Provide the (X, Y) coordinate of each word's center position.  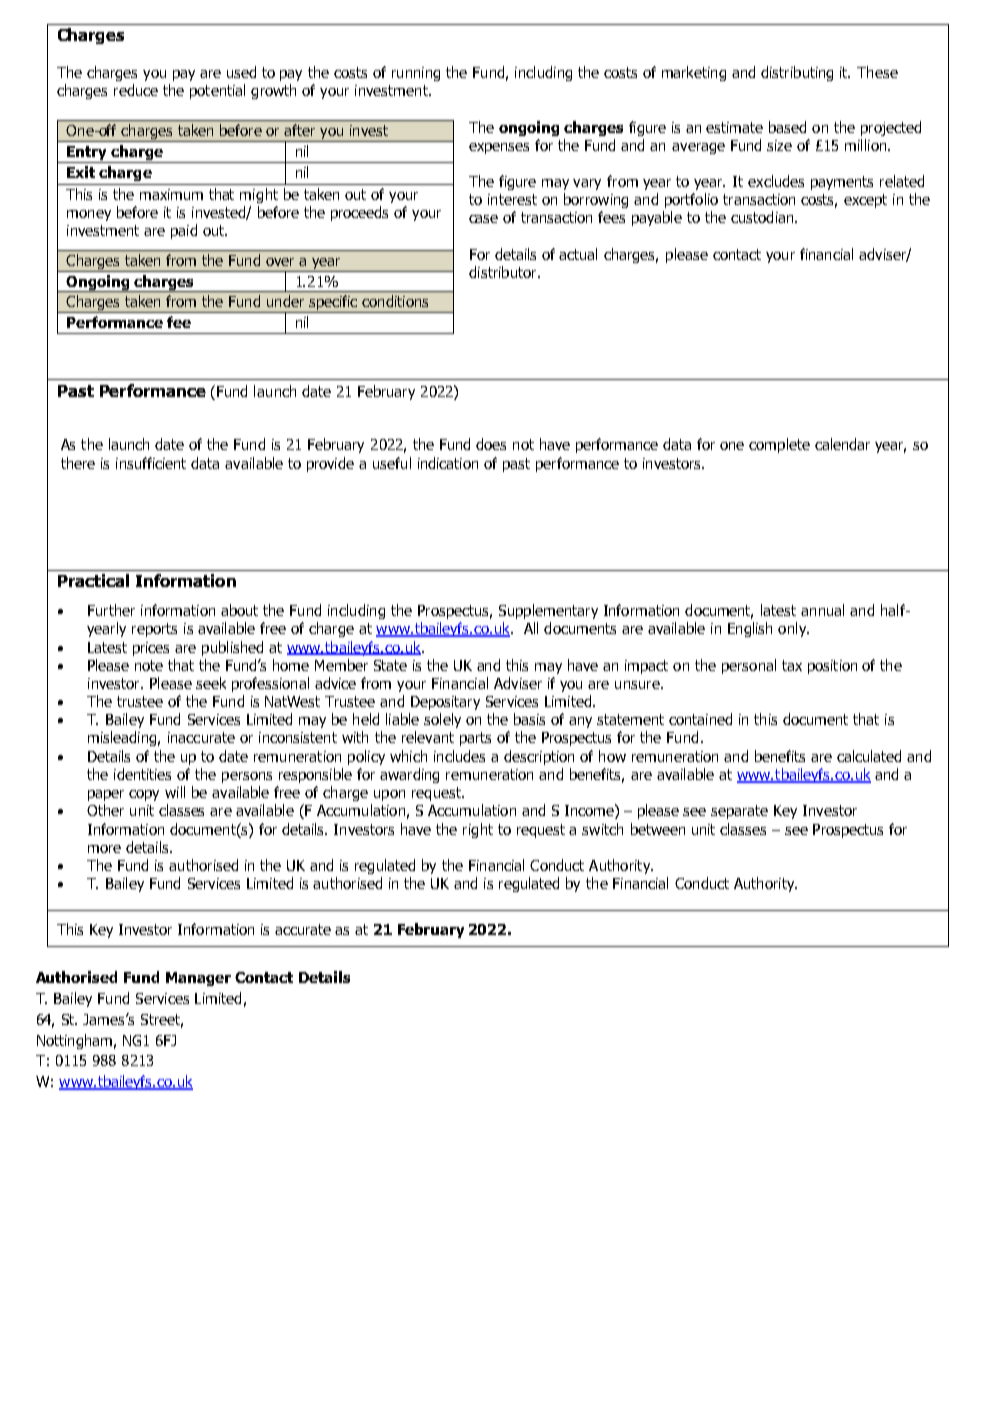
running (416, 74)
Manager (198, 979)
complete (779, 445)
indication (448, 463)
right (478, 830)
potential (217, 91)
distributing (797, 73)
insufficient (151, 463)
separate (739, 812)
